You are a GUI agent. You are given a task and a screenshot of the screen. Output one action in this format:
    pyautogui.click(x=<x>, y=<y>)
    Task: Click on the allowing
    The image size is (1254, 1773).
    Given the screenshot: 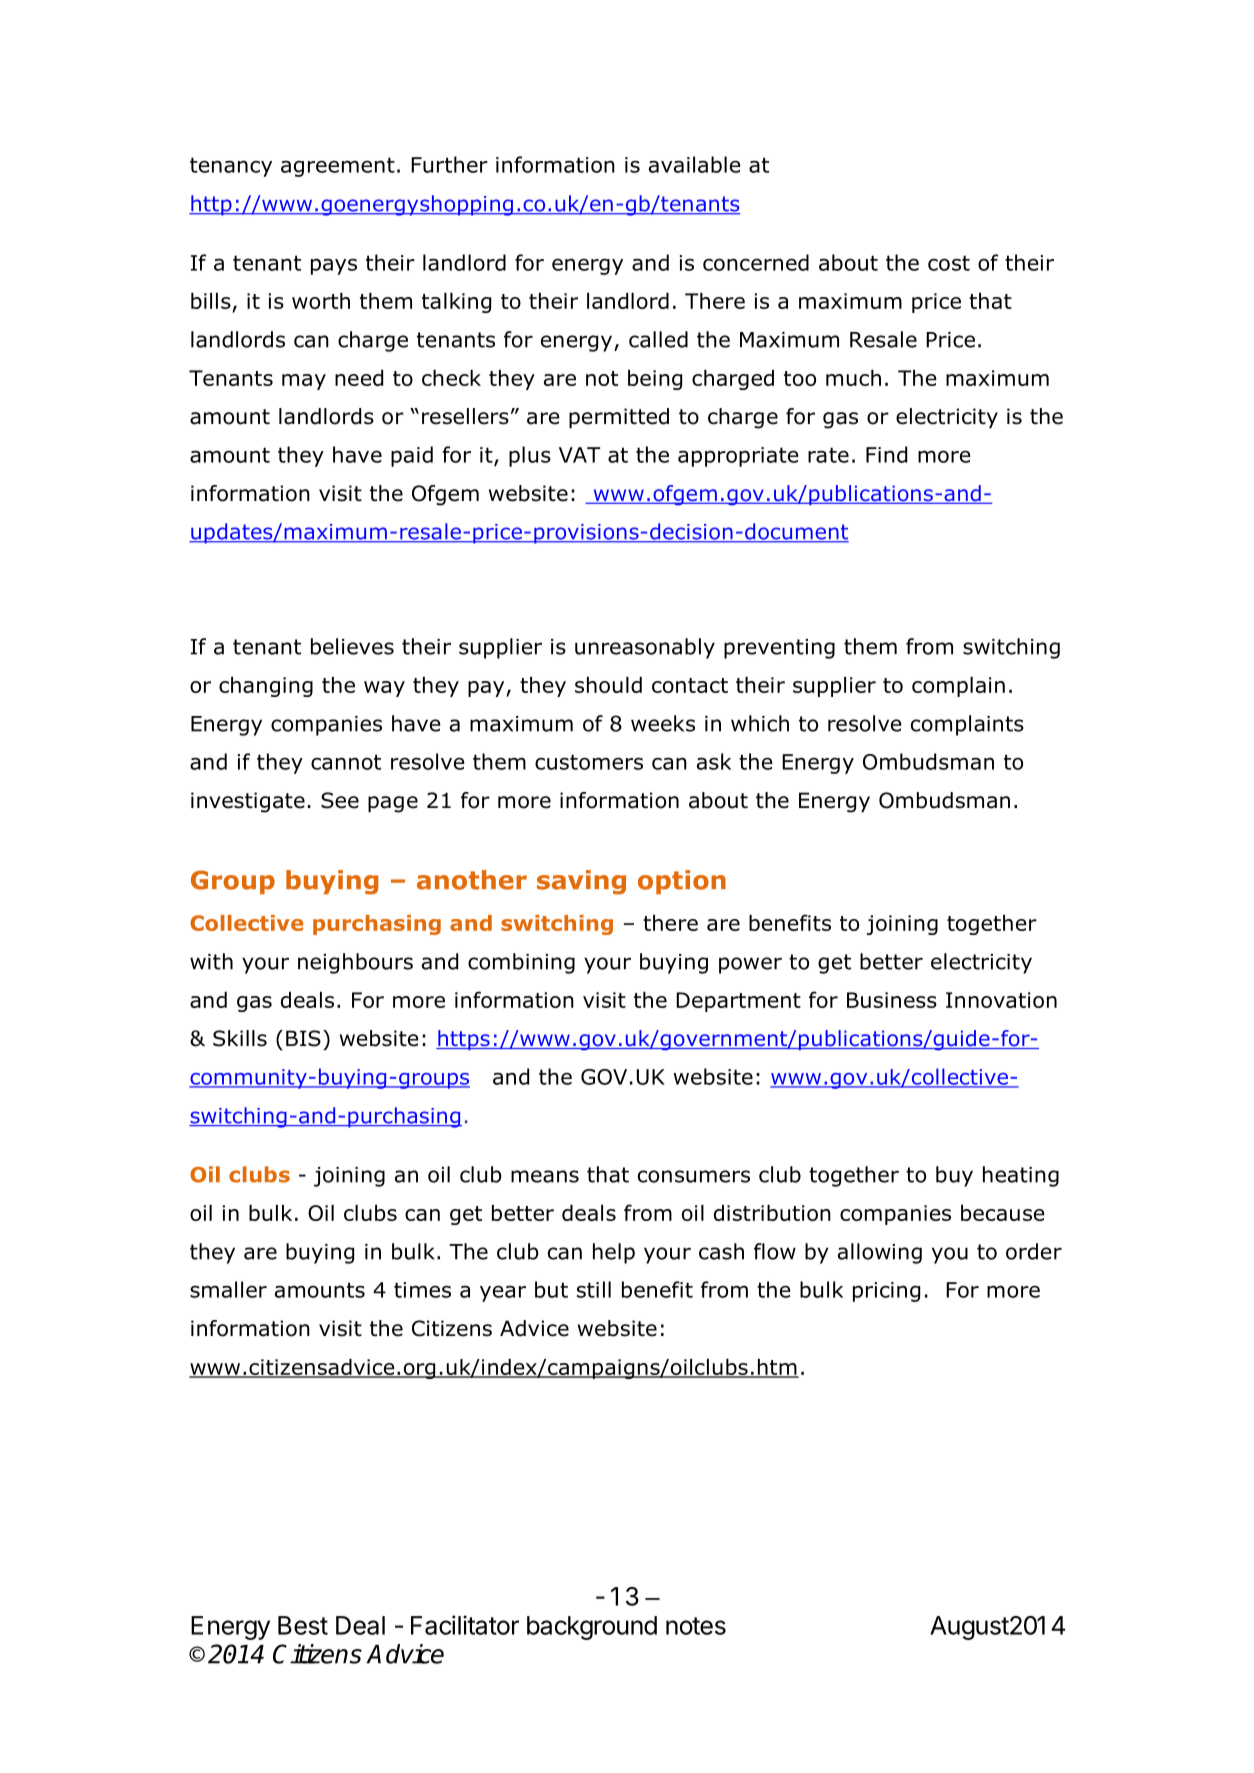 What is the action you would take?
    pyautogui.click(x=880, y=1253)
